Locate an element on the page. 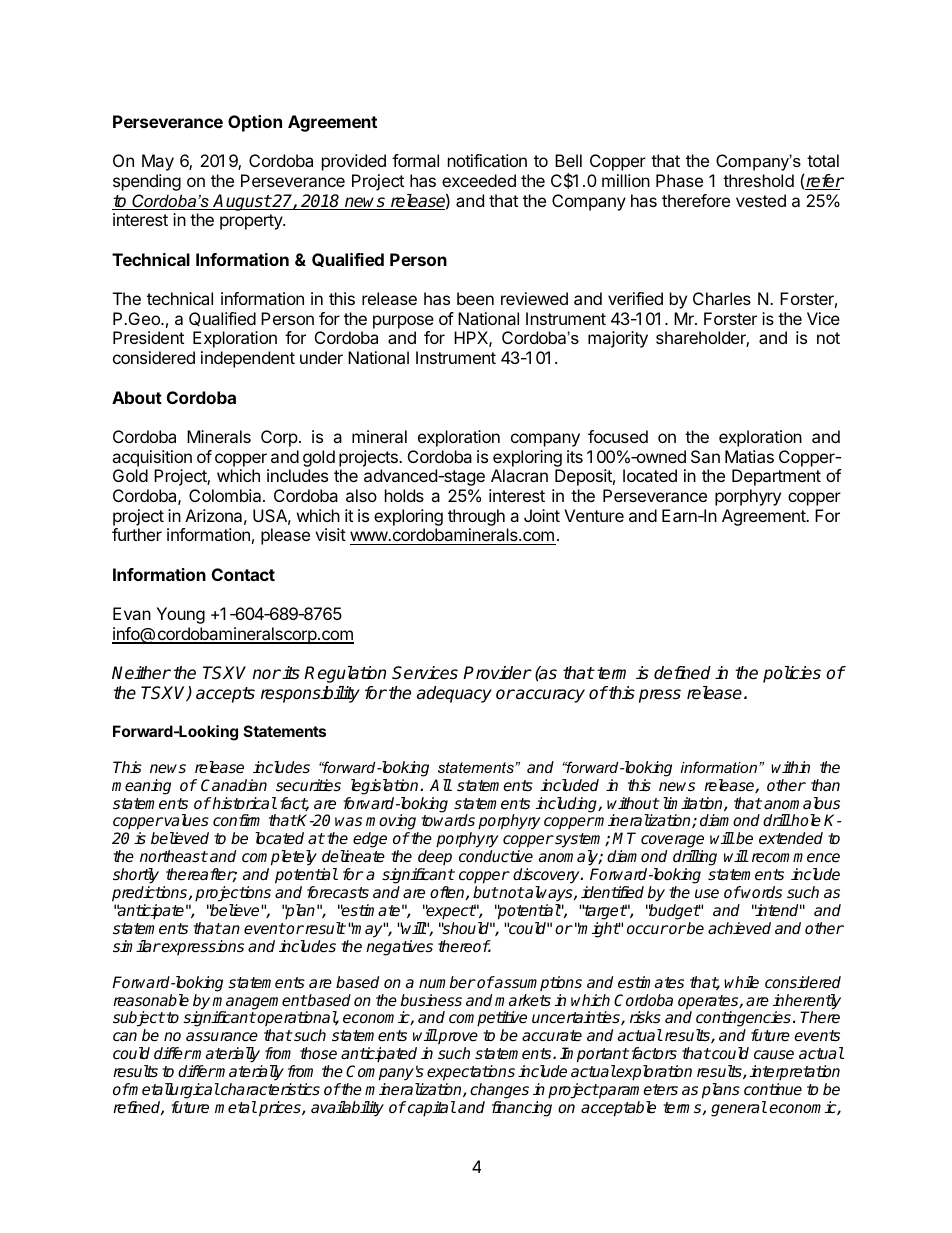 The image size is (952, 1233). threshold is located at coordinates (758, 180).
